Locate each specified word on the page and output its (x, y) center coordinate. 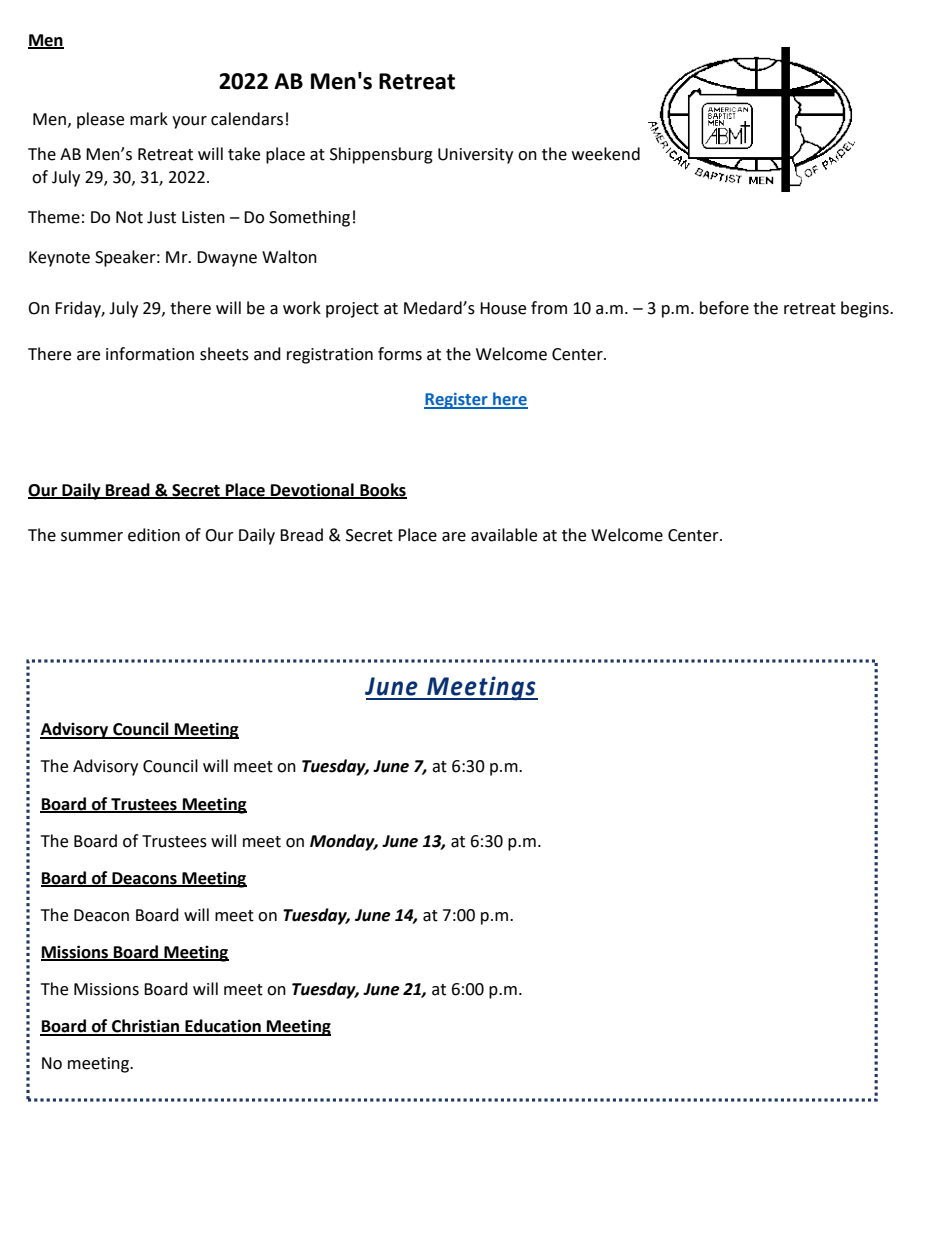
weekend (606, 154)
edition (154, 535)
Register (457, 401)
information (150, 354)
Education (223, 1027)
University (475, 156)
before (724, 308)
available (504, 535)
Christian (146, 1027)
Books (382, 490)
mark (149, 119)
